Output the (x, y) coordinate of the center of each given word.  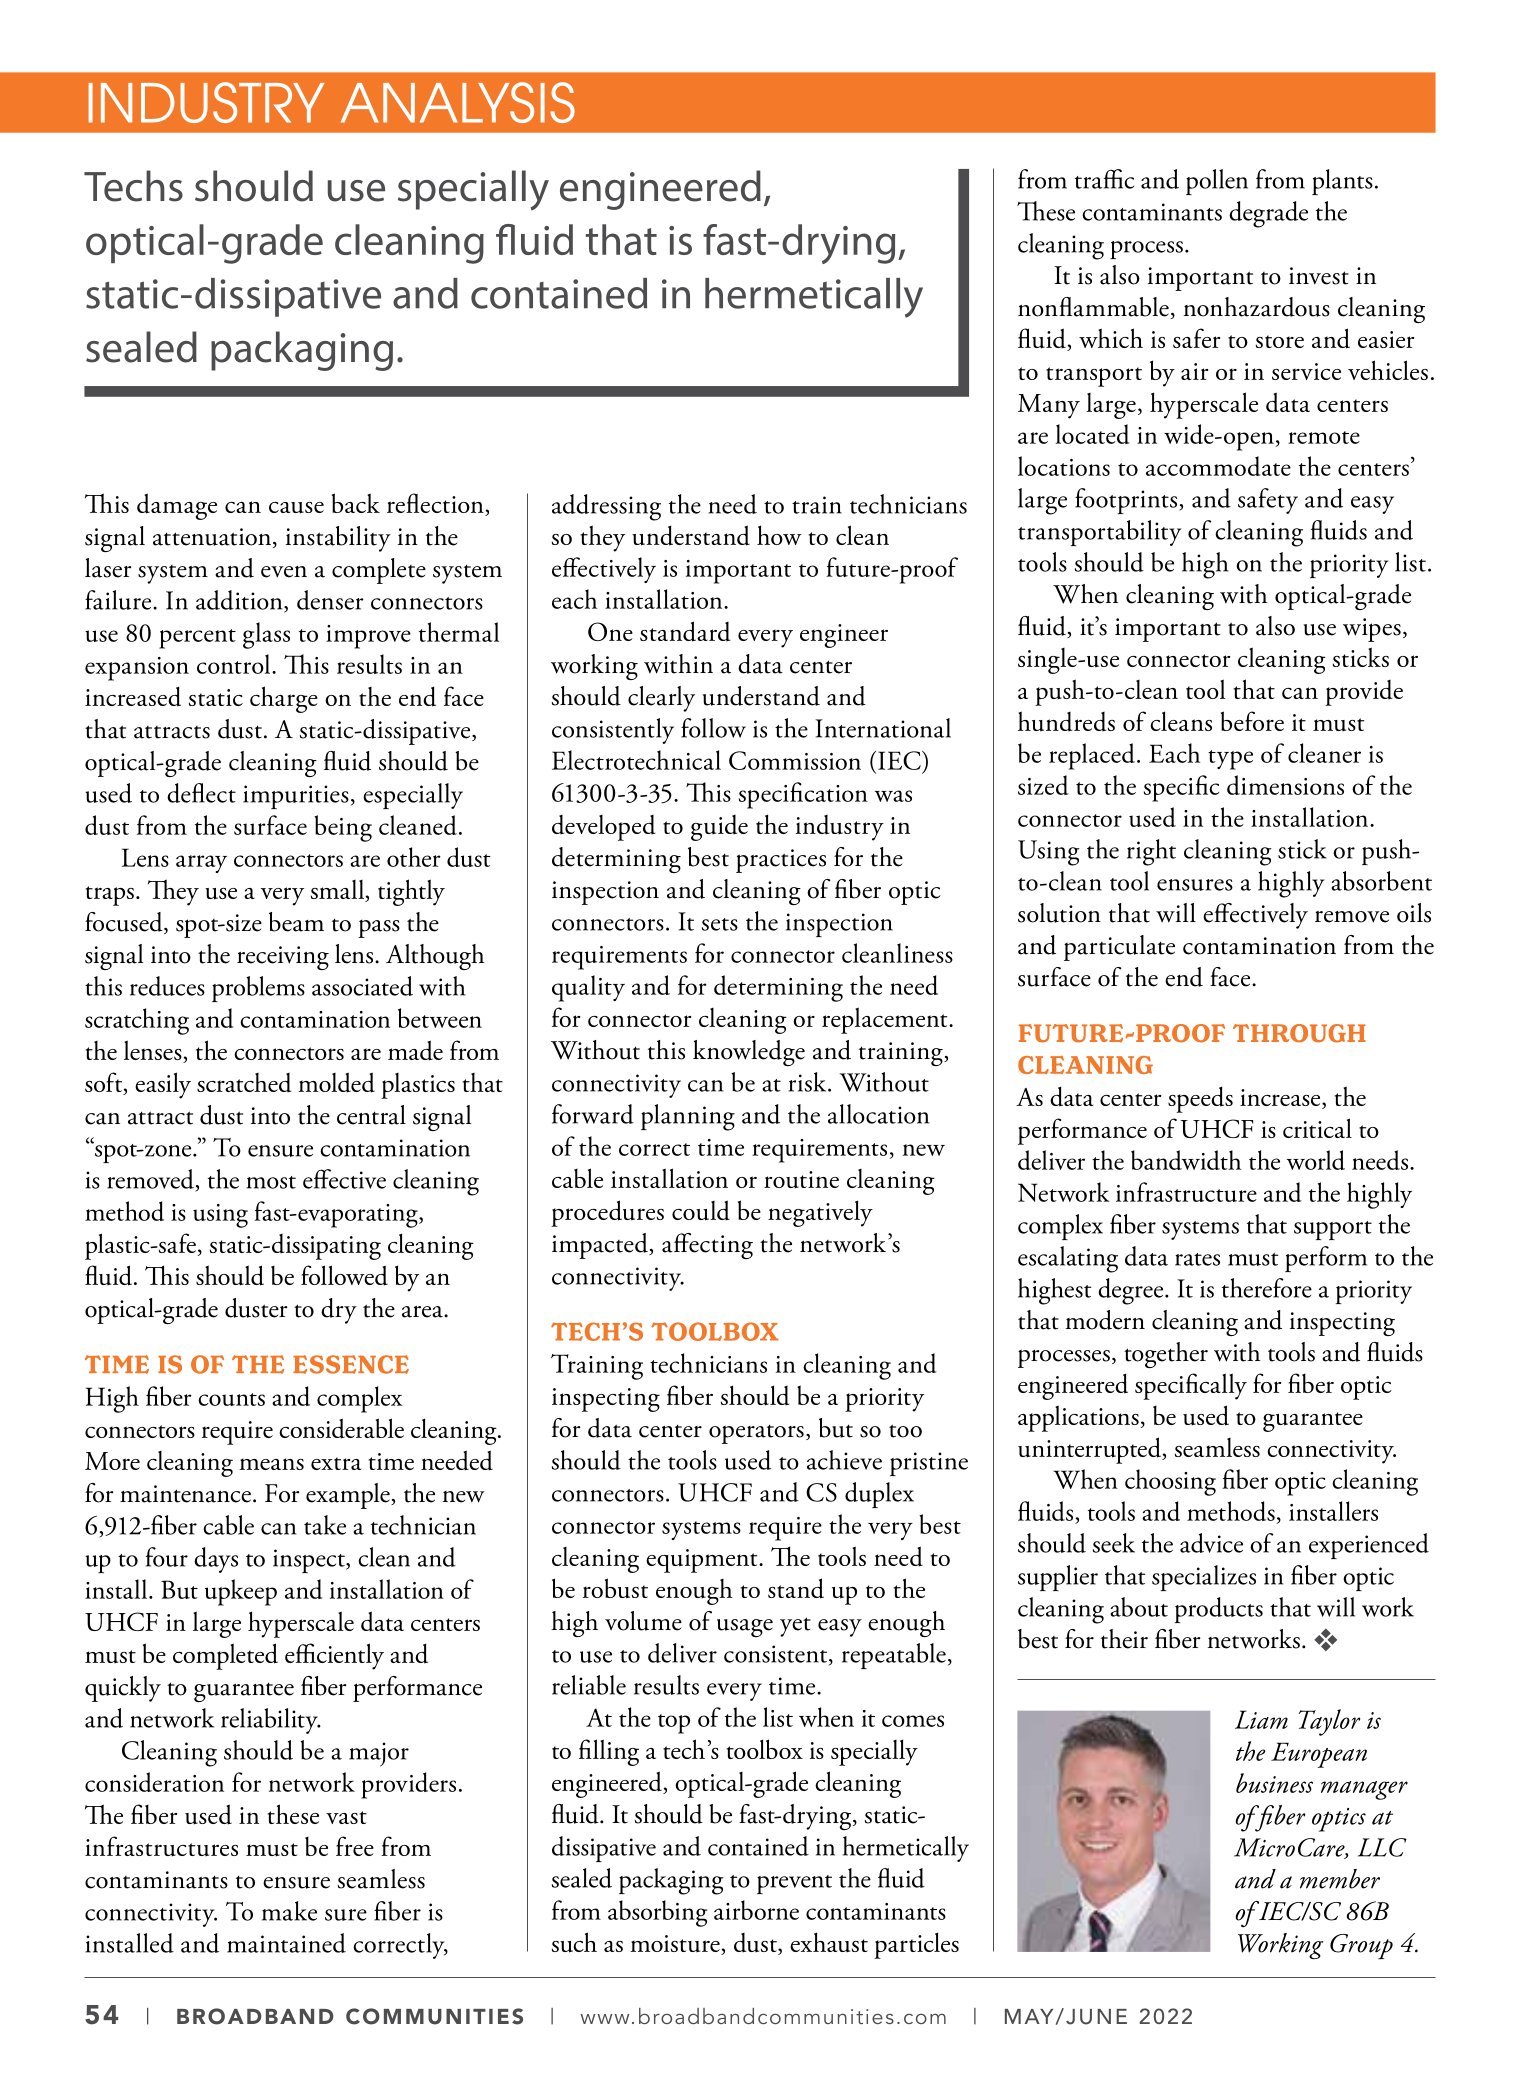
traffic (1104, 179)
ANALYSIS (458, 102)
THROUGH (1299, 1033)
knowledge (749, 1053)
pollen (1217, 182)
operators (756, 1434)
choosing (1170, 1482)
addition (240, 601)
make (289, 1911)
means (271, 1464)
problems (258, 989)
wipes (1372, 630)
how (779, 535)
